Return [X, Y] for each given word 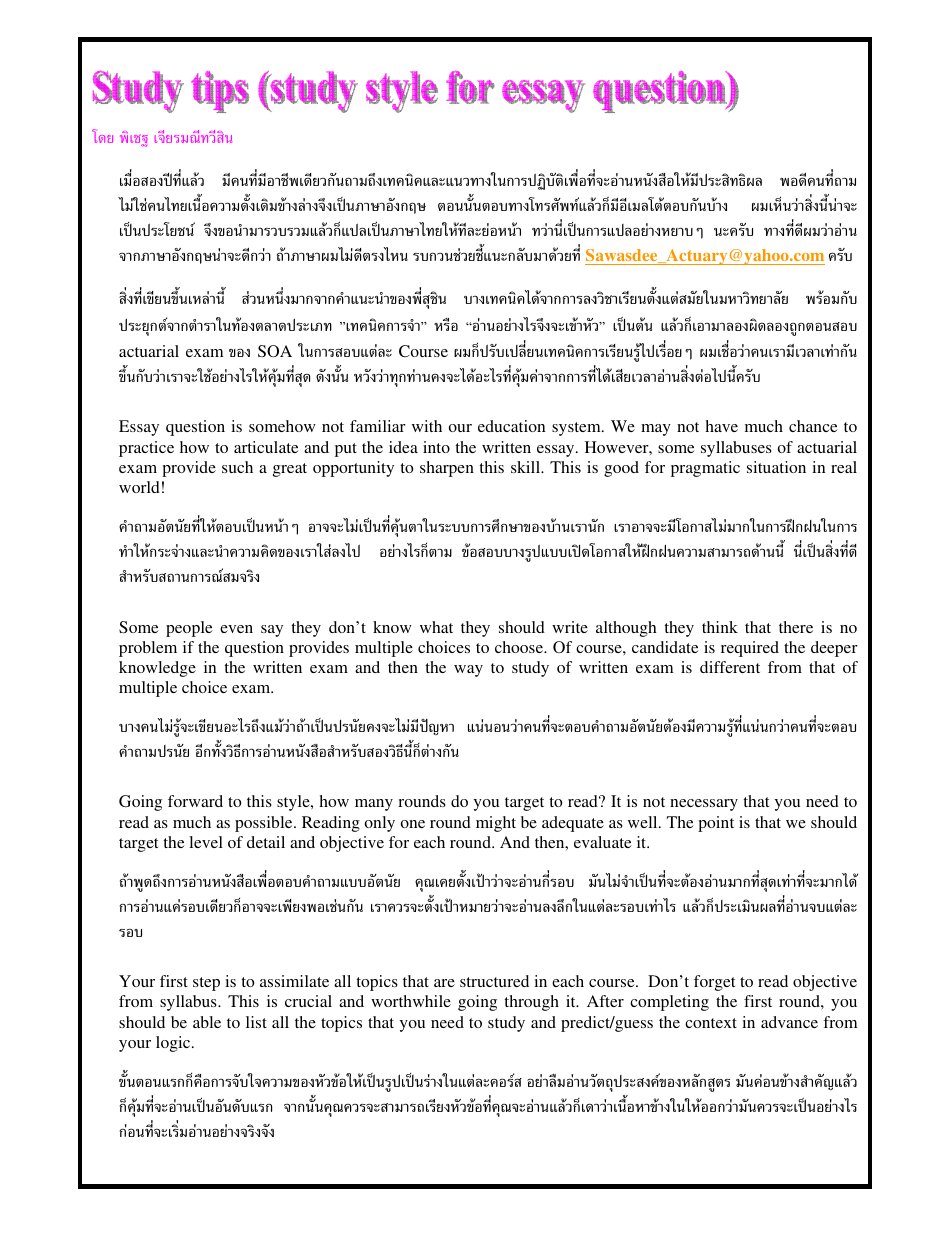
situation [776, 467]
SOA [275, 351]
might [496, 824]
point [716, 824]
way [468, 671]
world [139, 487]
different [730, 667]
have [722, 426]
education [511, 426]
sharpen [447, 469]
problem [148, 649]
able [207, 1022]
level [206, 842]
